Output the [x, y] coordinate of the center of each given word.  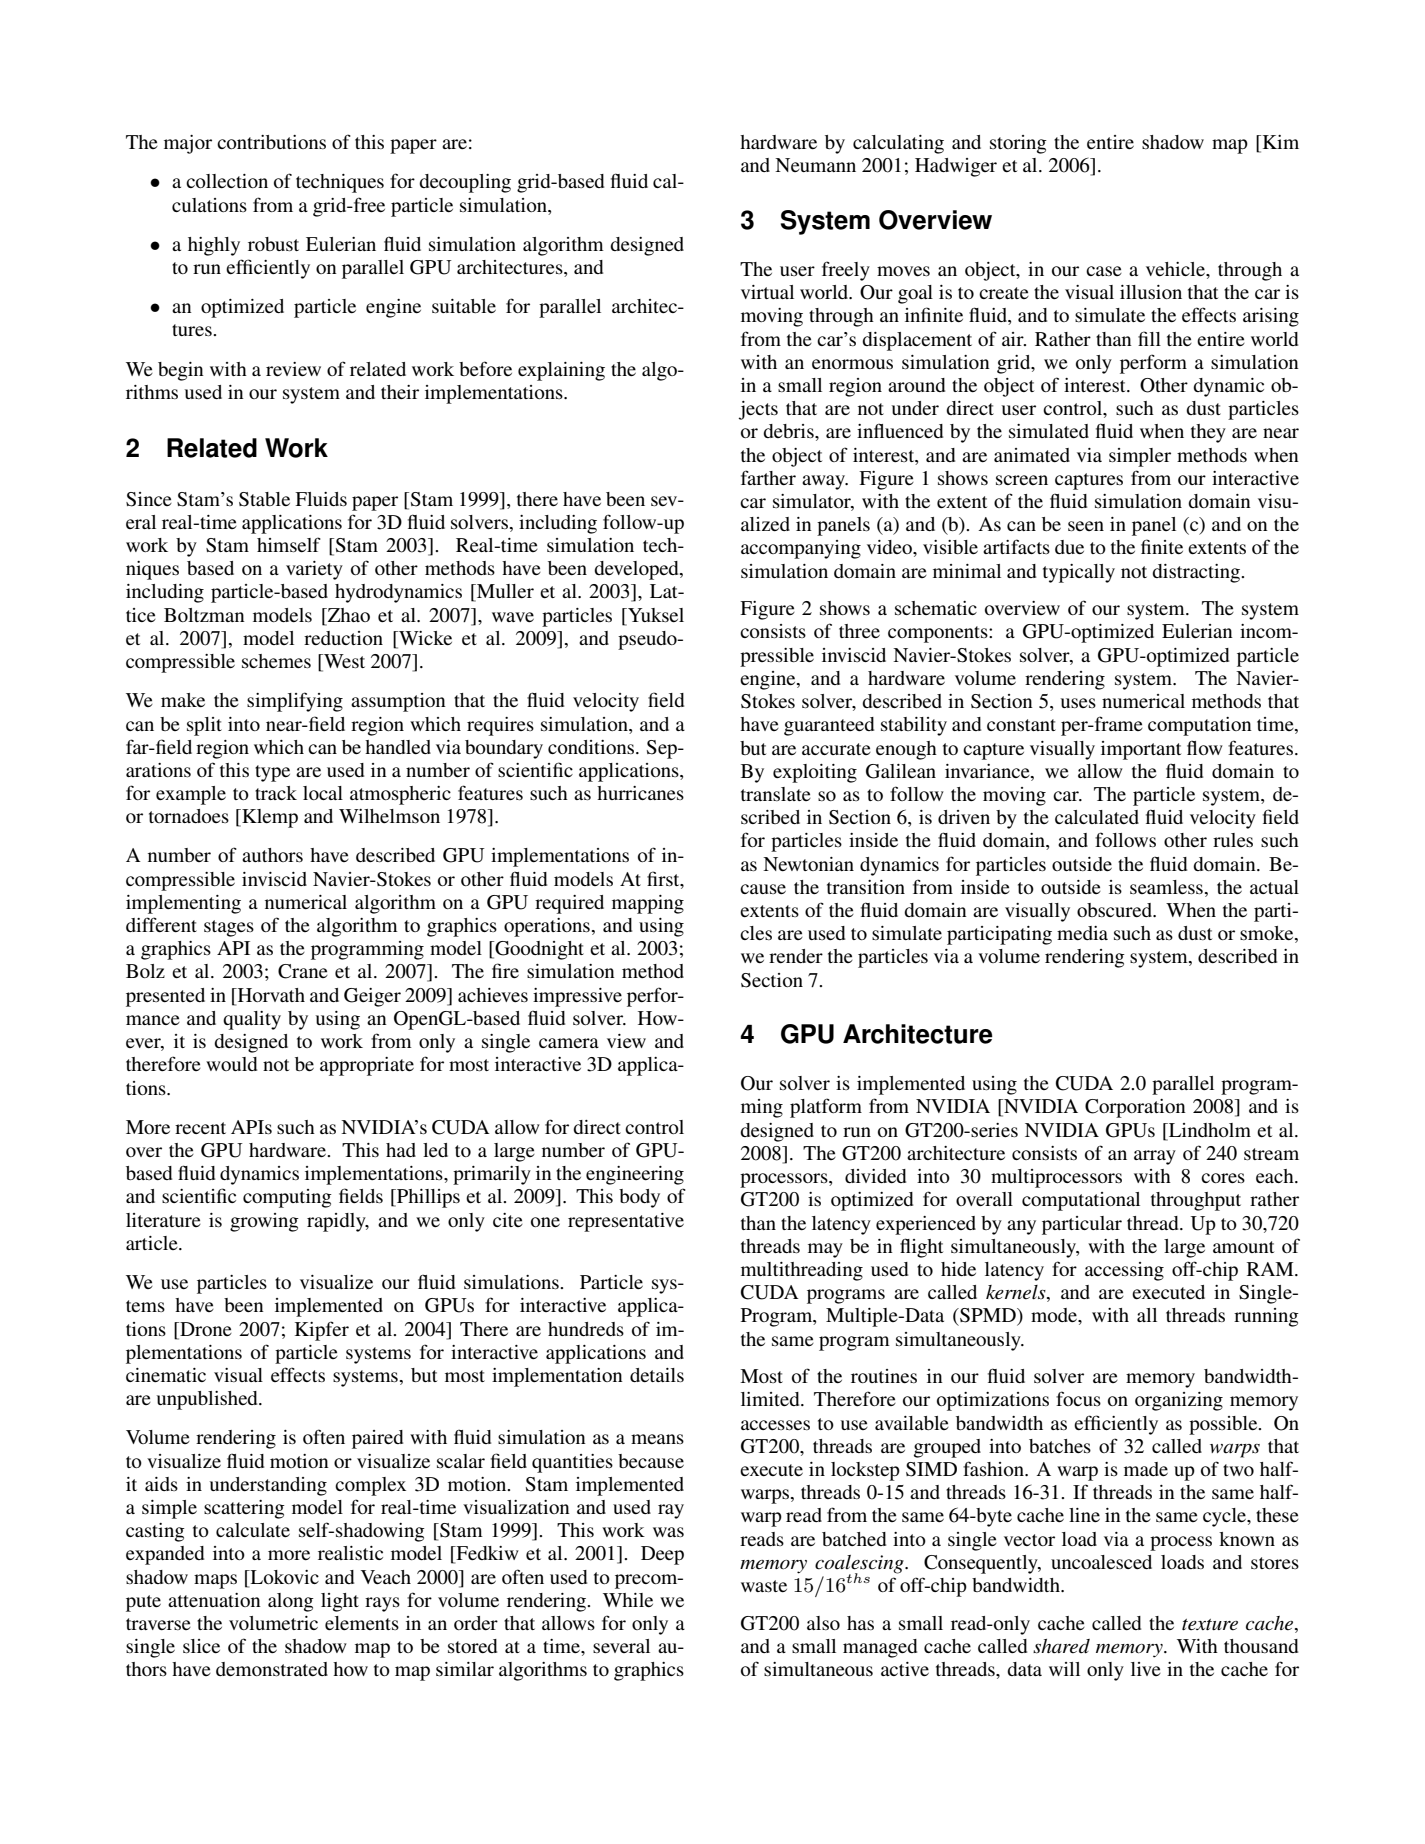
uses [1078, 703]
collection [227, 181]
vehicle [1176, 269]
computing [287, 1198]
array [1155, 1157]
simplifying [295, 702]
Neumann [815, 165]
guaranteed [829, 726]
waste [764, 1586]
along [291, 1602]
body [639, 1198]
